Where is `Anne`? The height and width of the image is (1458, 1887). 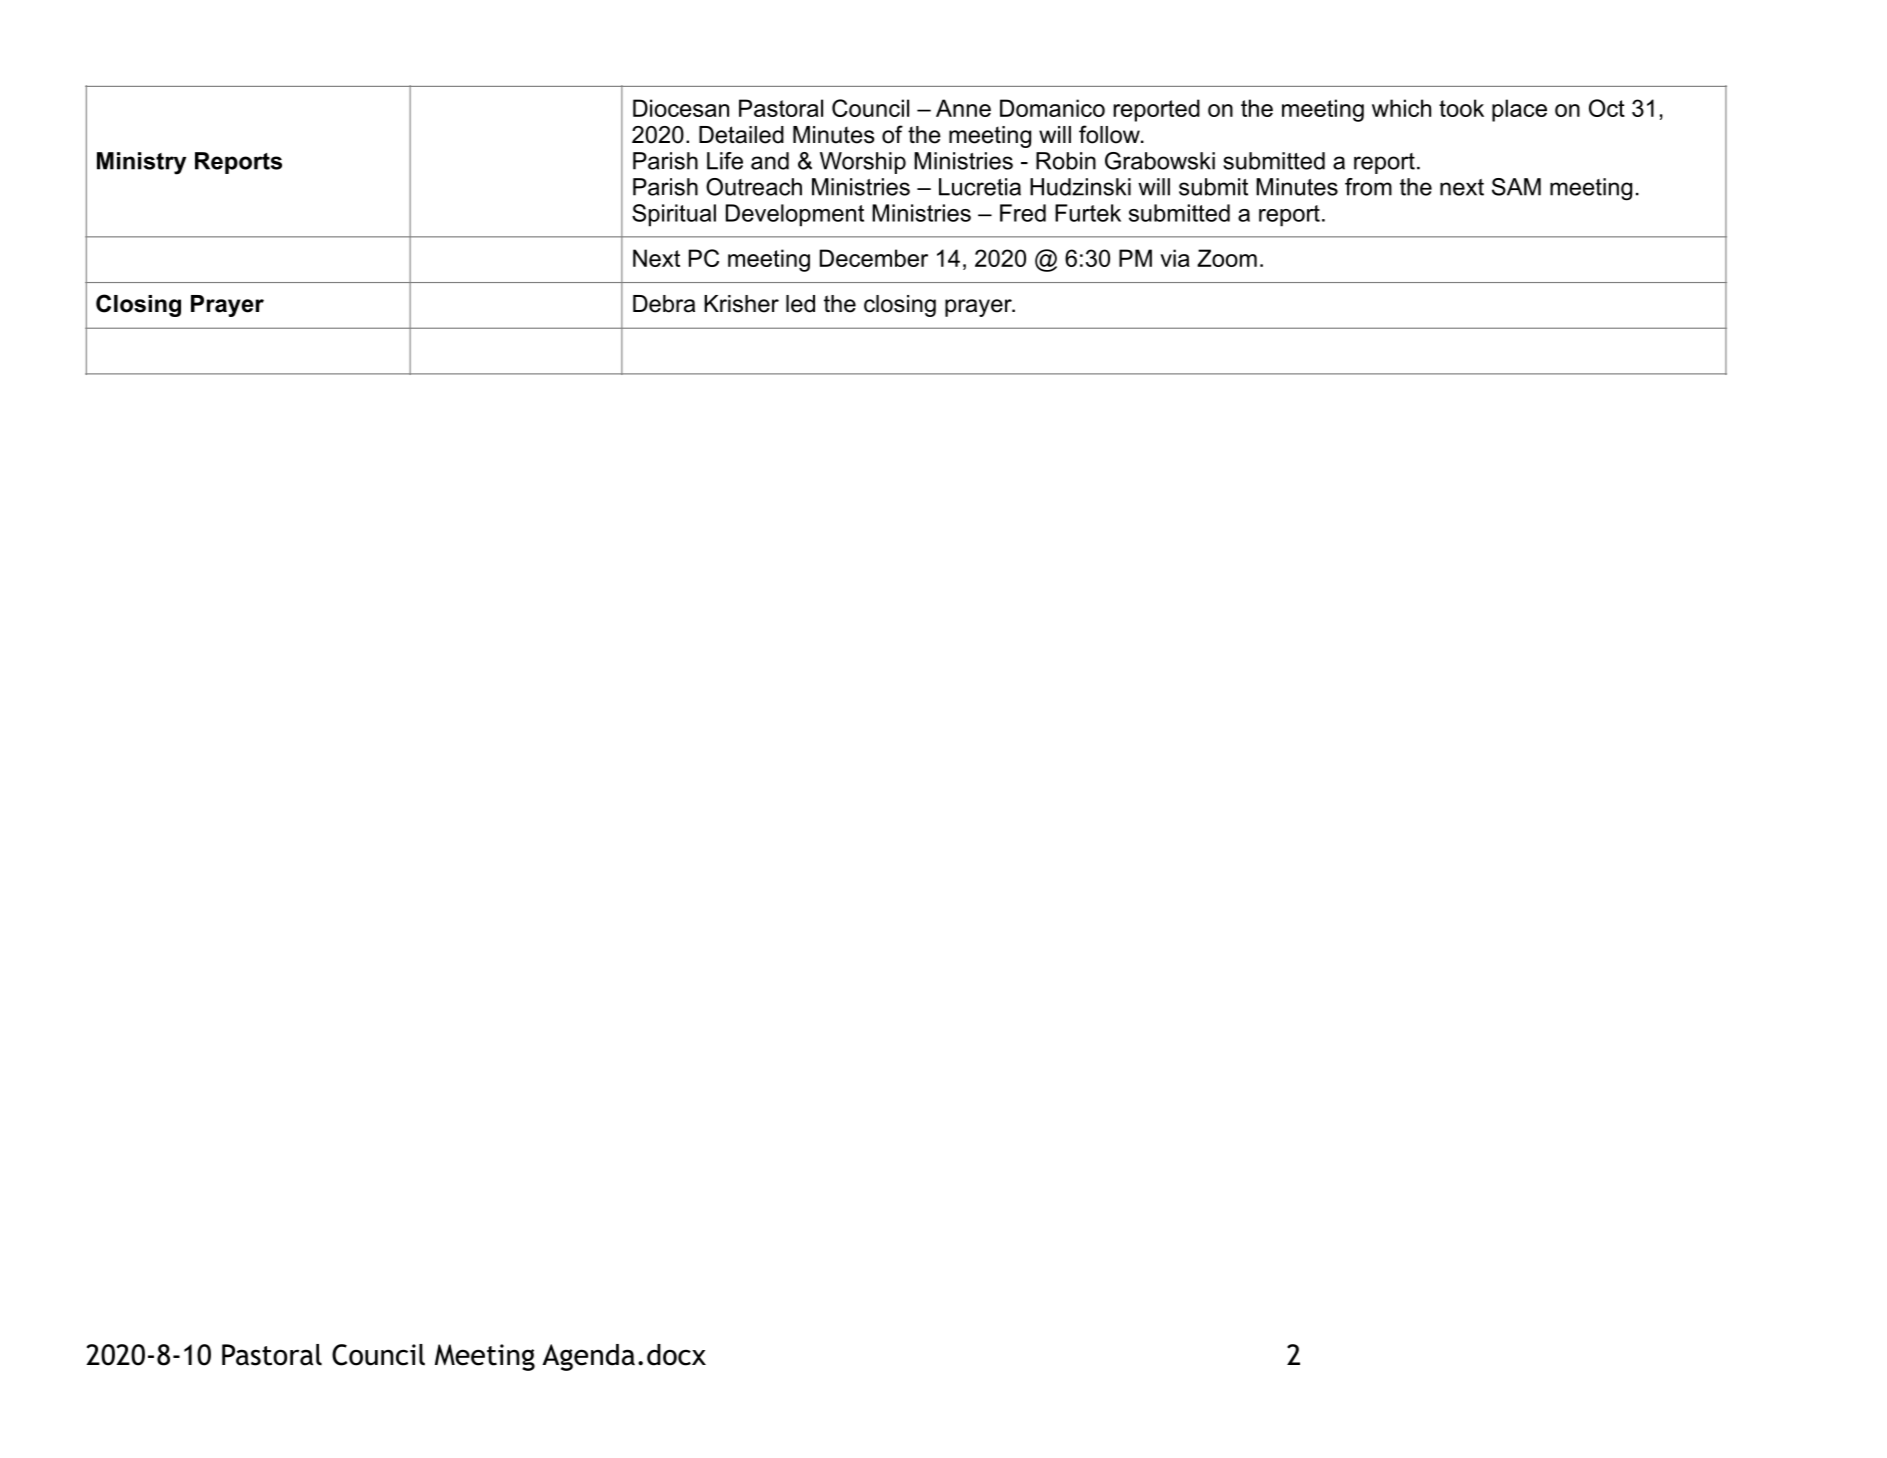 Anne is located at coordinates (963, 108).
